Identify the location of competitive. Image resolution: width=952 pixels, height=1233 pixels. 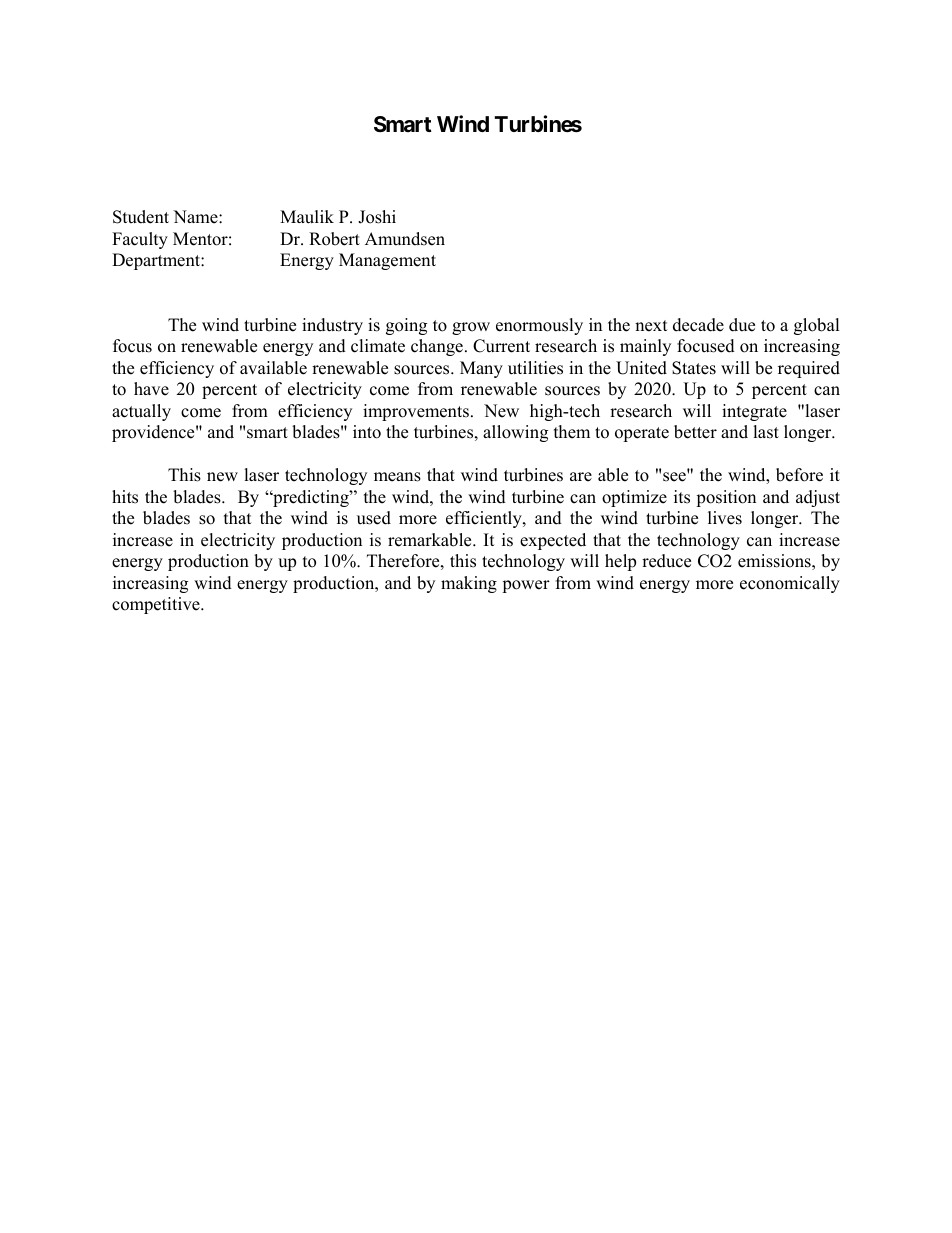
(157, 605).
